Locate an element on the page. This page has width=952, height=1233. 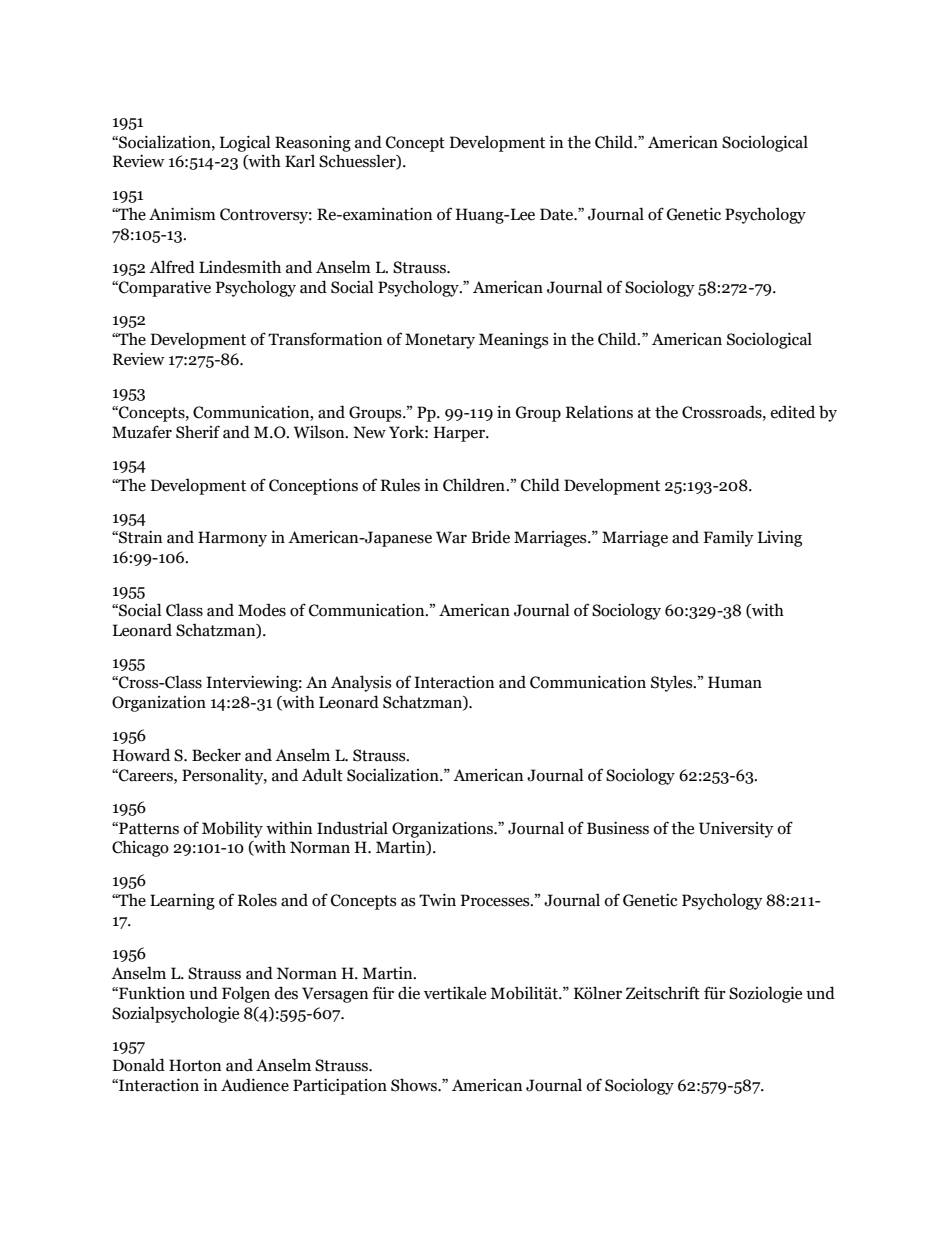
Meanings is located at coordinates (514, 341).
